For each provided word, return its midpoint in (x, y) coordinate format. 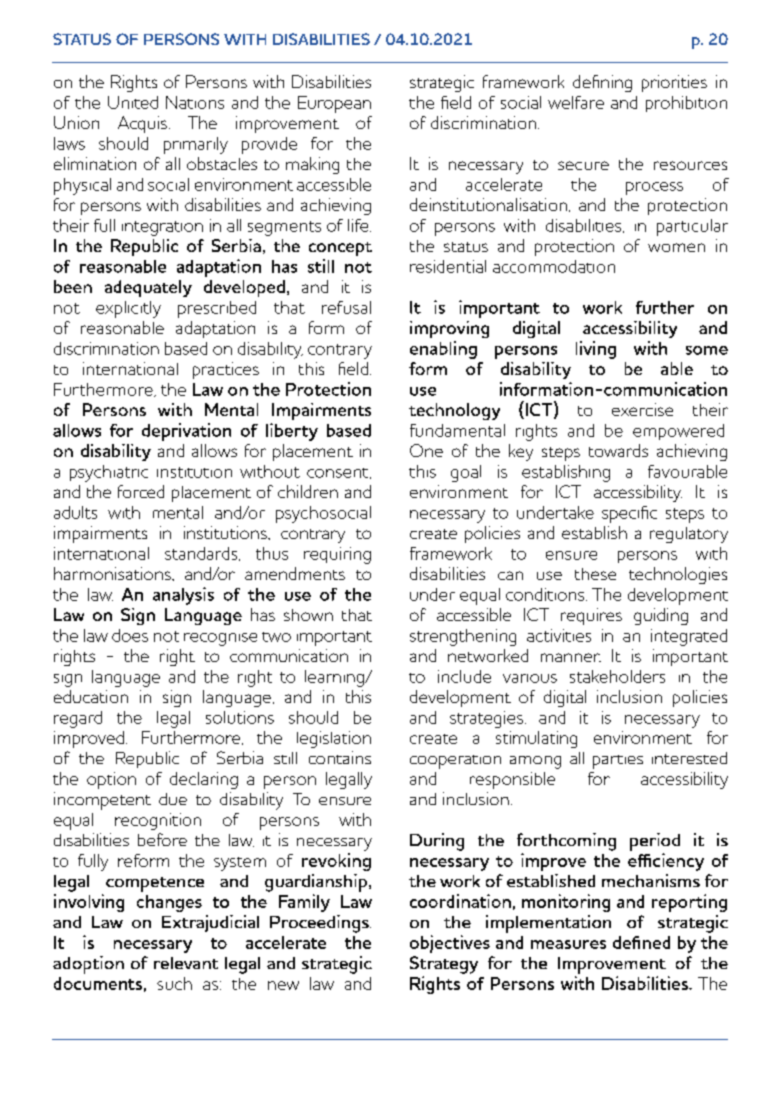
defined (641, 942)
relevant (186, 963)
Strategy (444, 965)
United (133, 102)
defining (602, 83)
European (334, 104)
